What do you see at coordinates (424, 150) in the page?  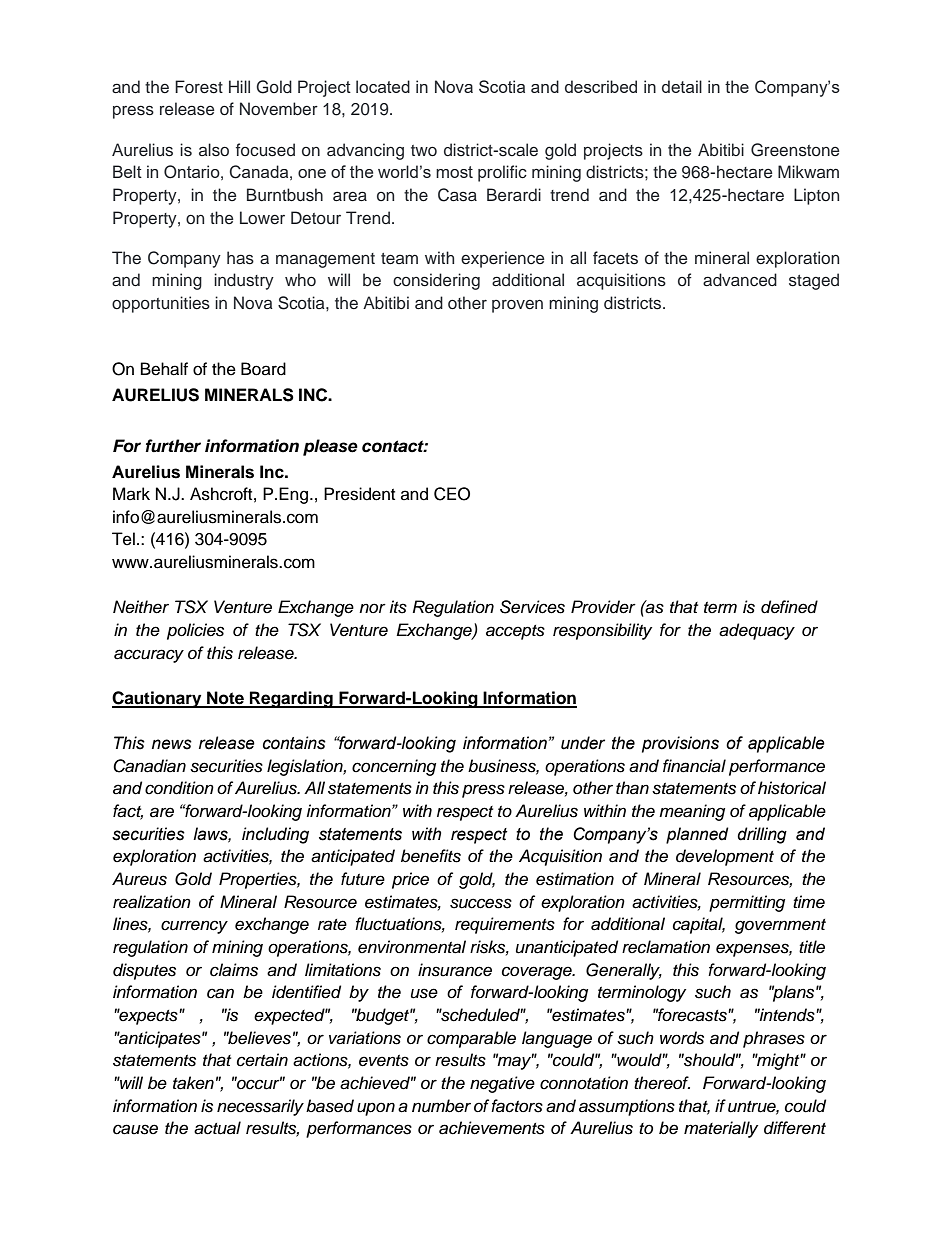 I see `two` at bounding box center [424, 150].
